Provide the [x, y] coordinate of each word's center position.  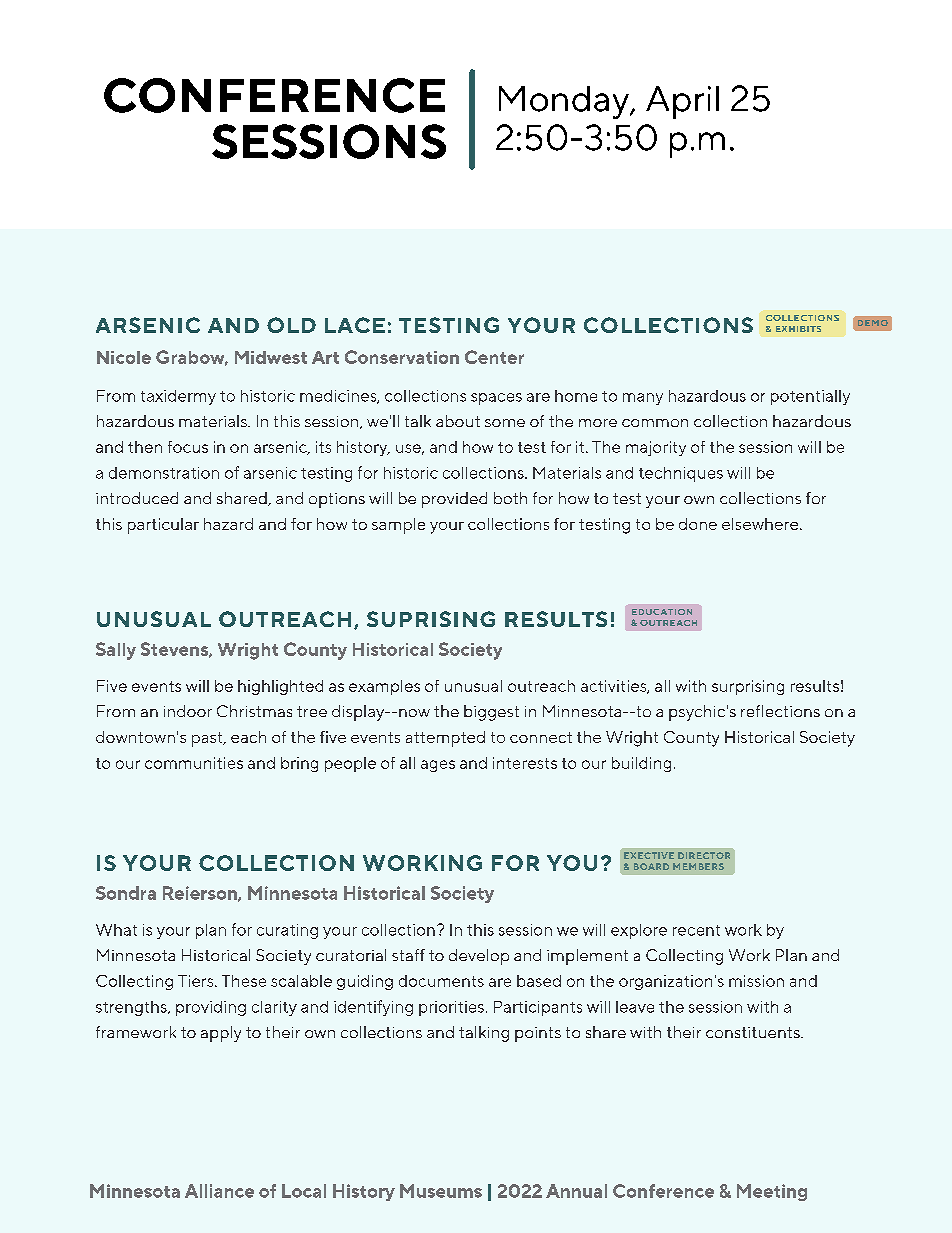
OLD [291, 325]
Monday [565, 102]
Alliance [219, 1191]
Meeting [772, 1192]
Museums [441, 1191]
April [682, 102]
